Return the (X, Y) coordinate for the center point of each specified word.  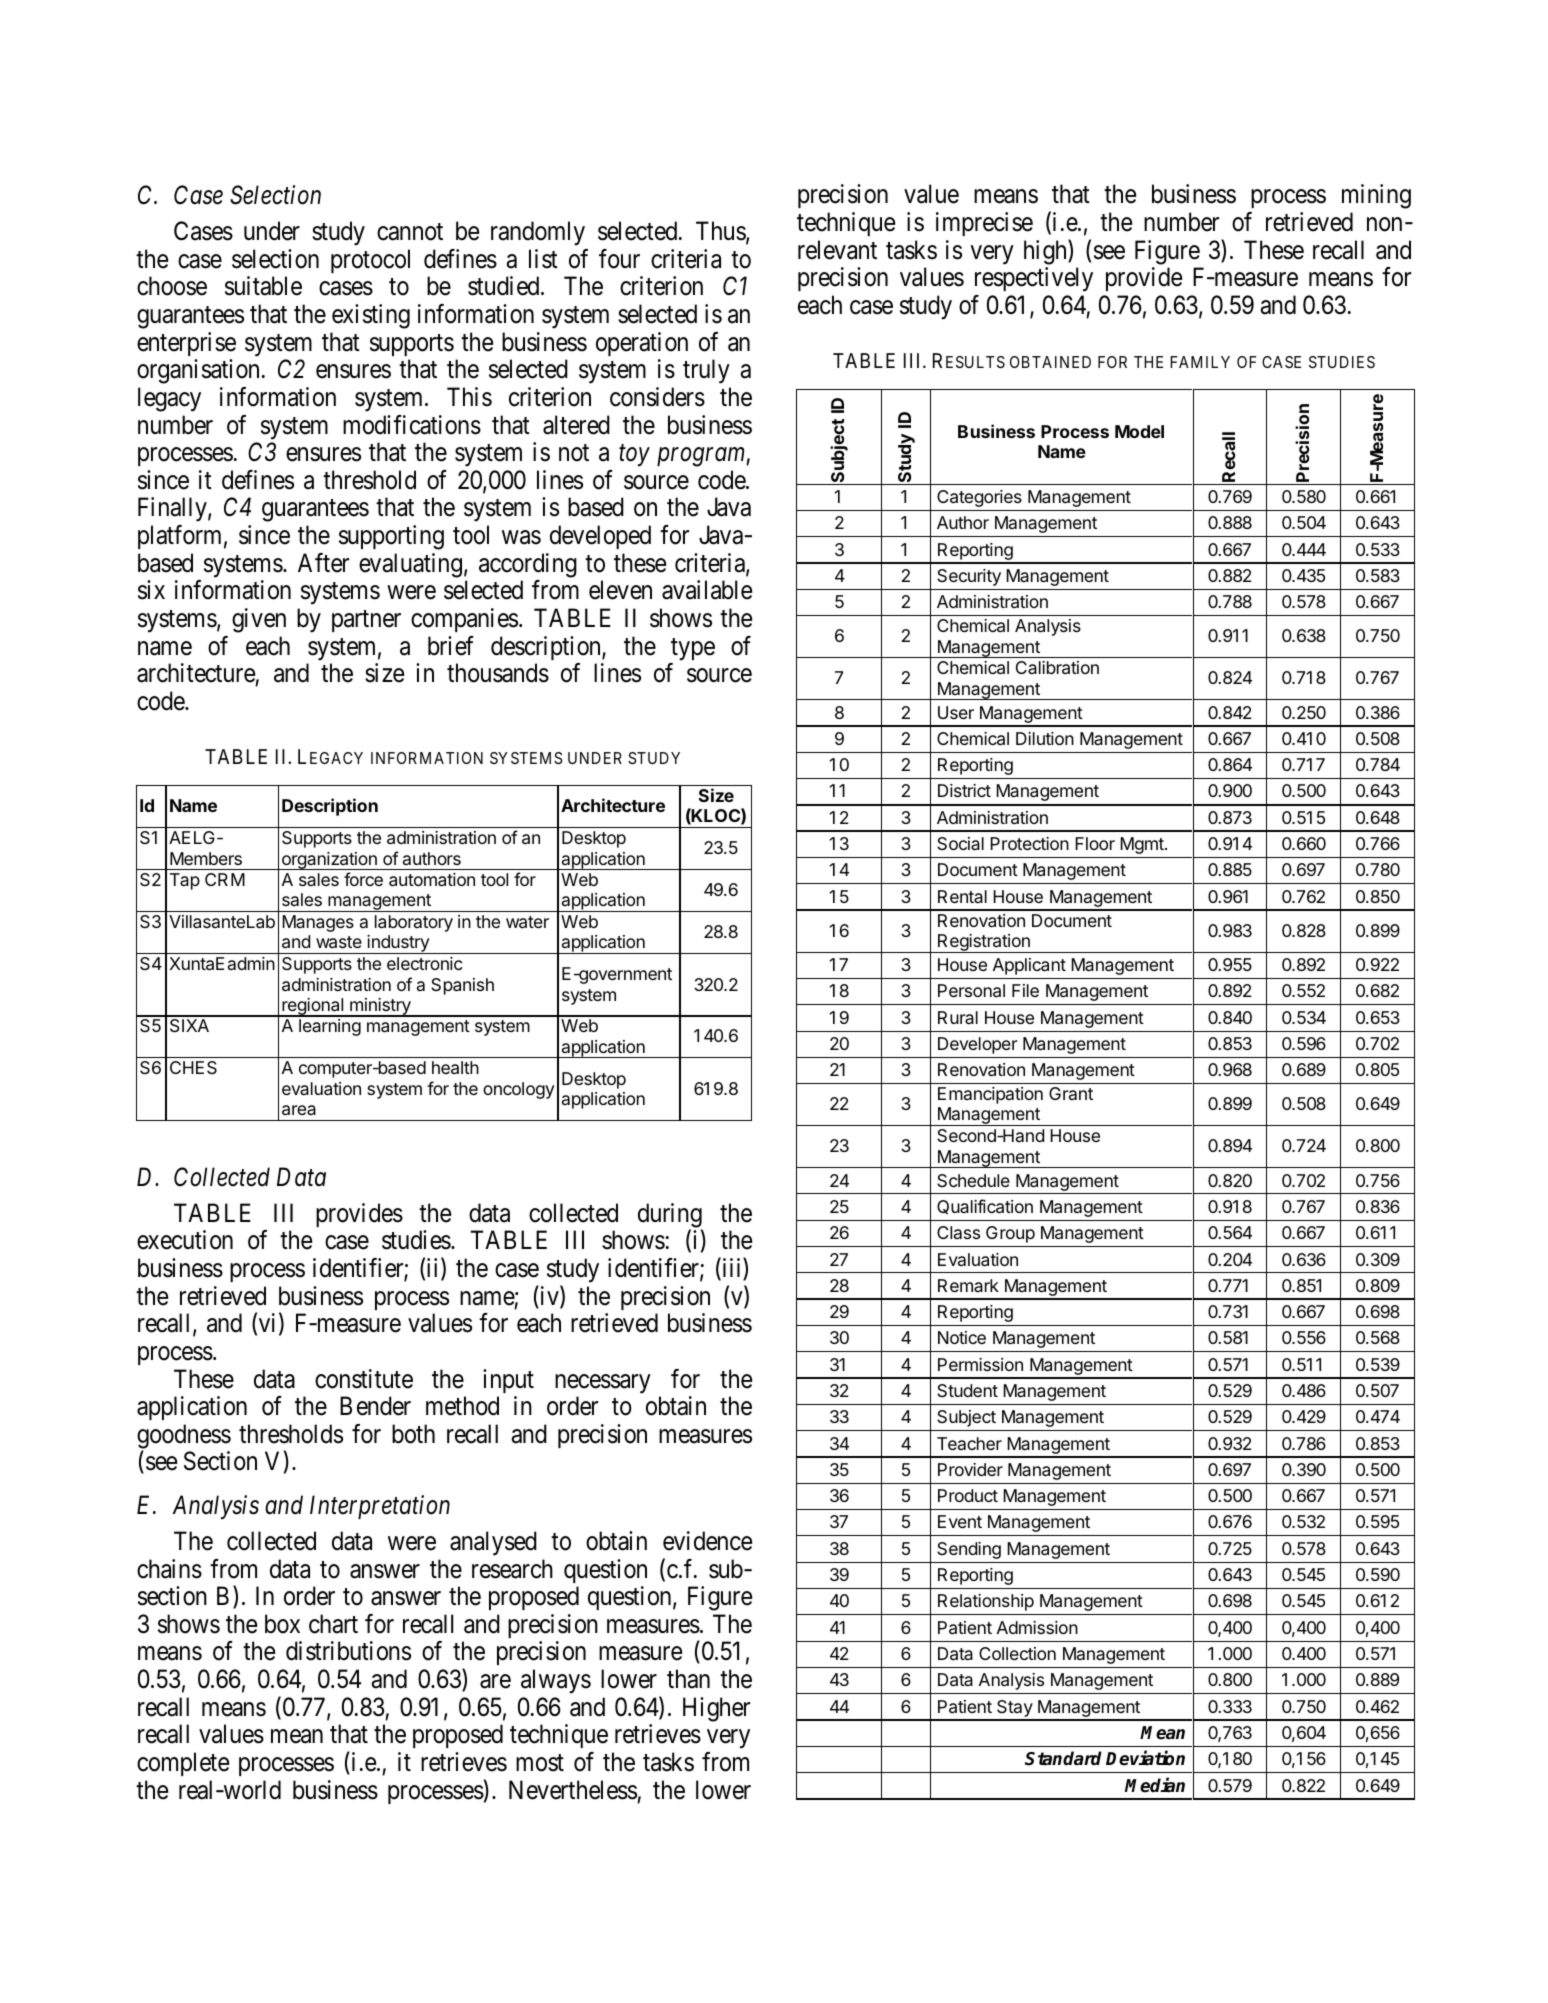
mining (1376, 196)
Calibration (1057, 668)
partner (366, 621)
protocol (370, 261)
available (707, 590)
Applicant (1029, 966)
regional (312, 1007)
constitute (364, 1379)
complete (183, 1764)
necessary (603, 1384)
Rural (958, 1017)
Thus (721, 232)
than (688, 1679)
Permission (980, 1364)
